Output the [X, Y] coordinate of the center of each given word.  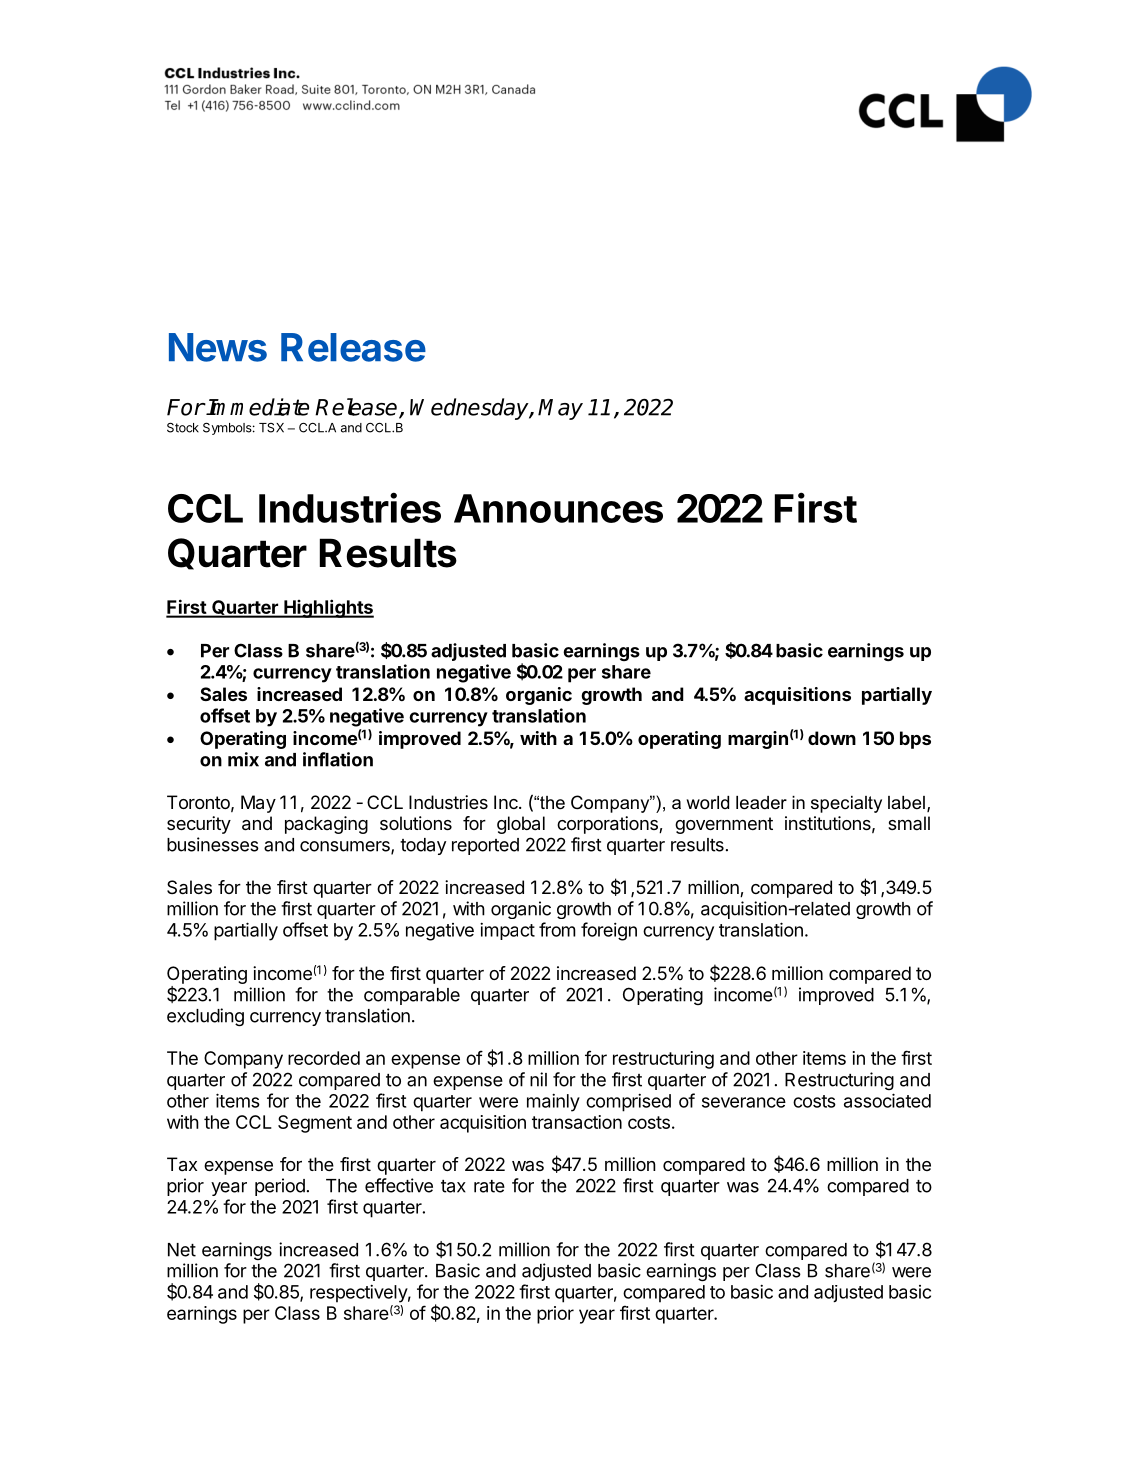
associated [887, 1100]
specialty [846, 804]
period [280, 1187]
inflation [338, 759]
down [832, 738]
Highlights [328, 608]
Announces [558, 508]
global [521, 825]
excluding [205, 1017]
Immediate [257, 407]
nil [538, 1079]
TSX [271, 428]
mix [243, 759]
